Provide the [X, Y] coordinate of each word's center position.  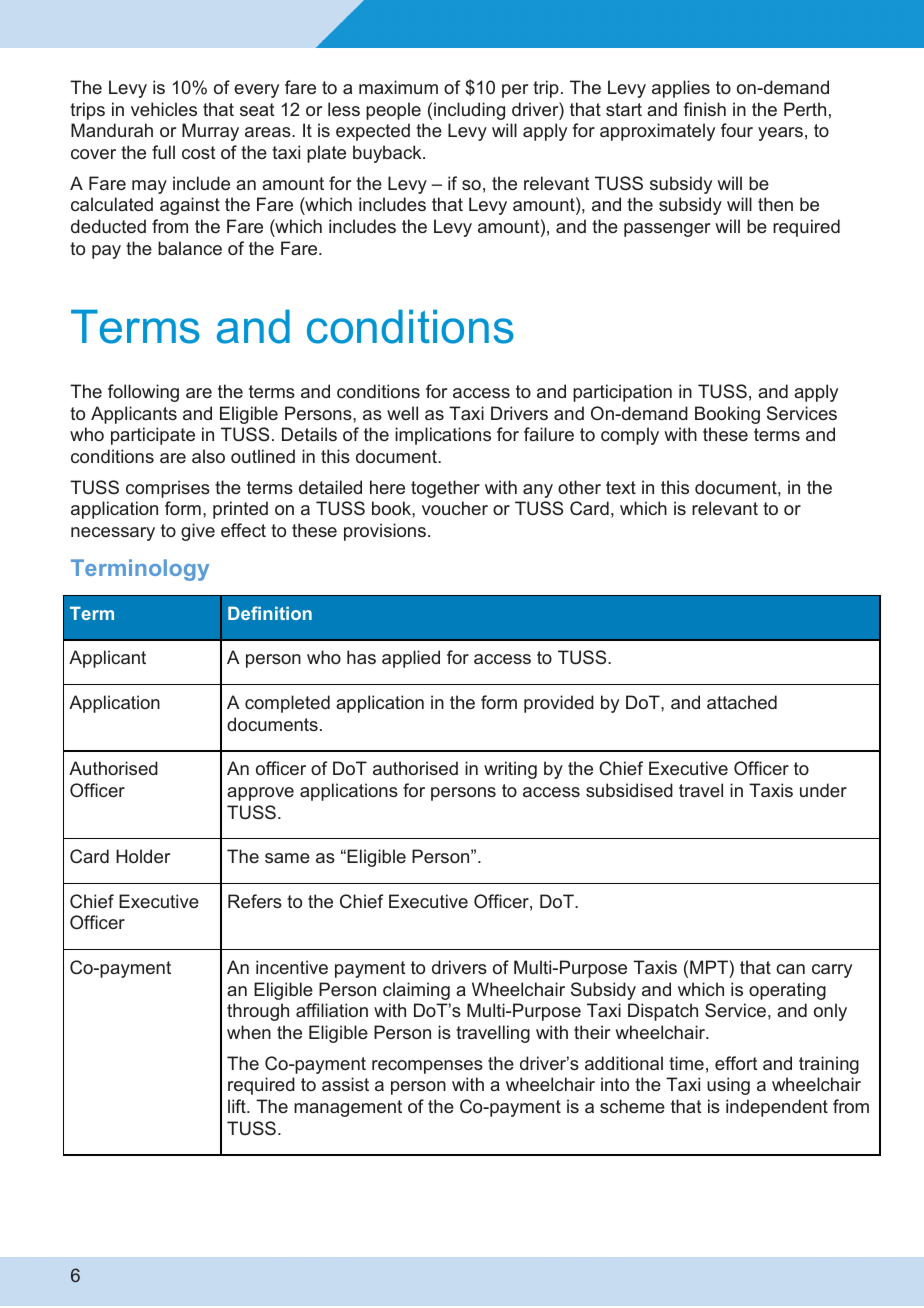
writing [510, 770]
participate [153, 436]
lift [238, 1106]
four [737, 130]
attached [742, 702]
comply [630, 436]
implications [443, 436]
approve [260, 794]
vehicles [164, 109]
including [469, 111]
